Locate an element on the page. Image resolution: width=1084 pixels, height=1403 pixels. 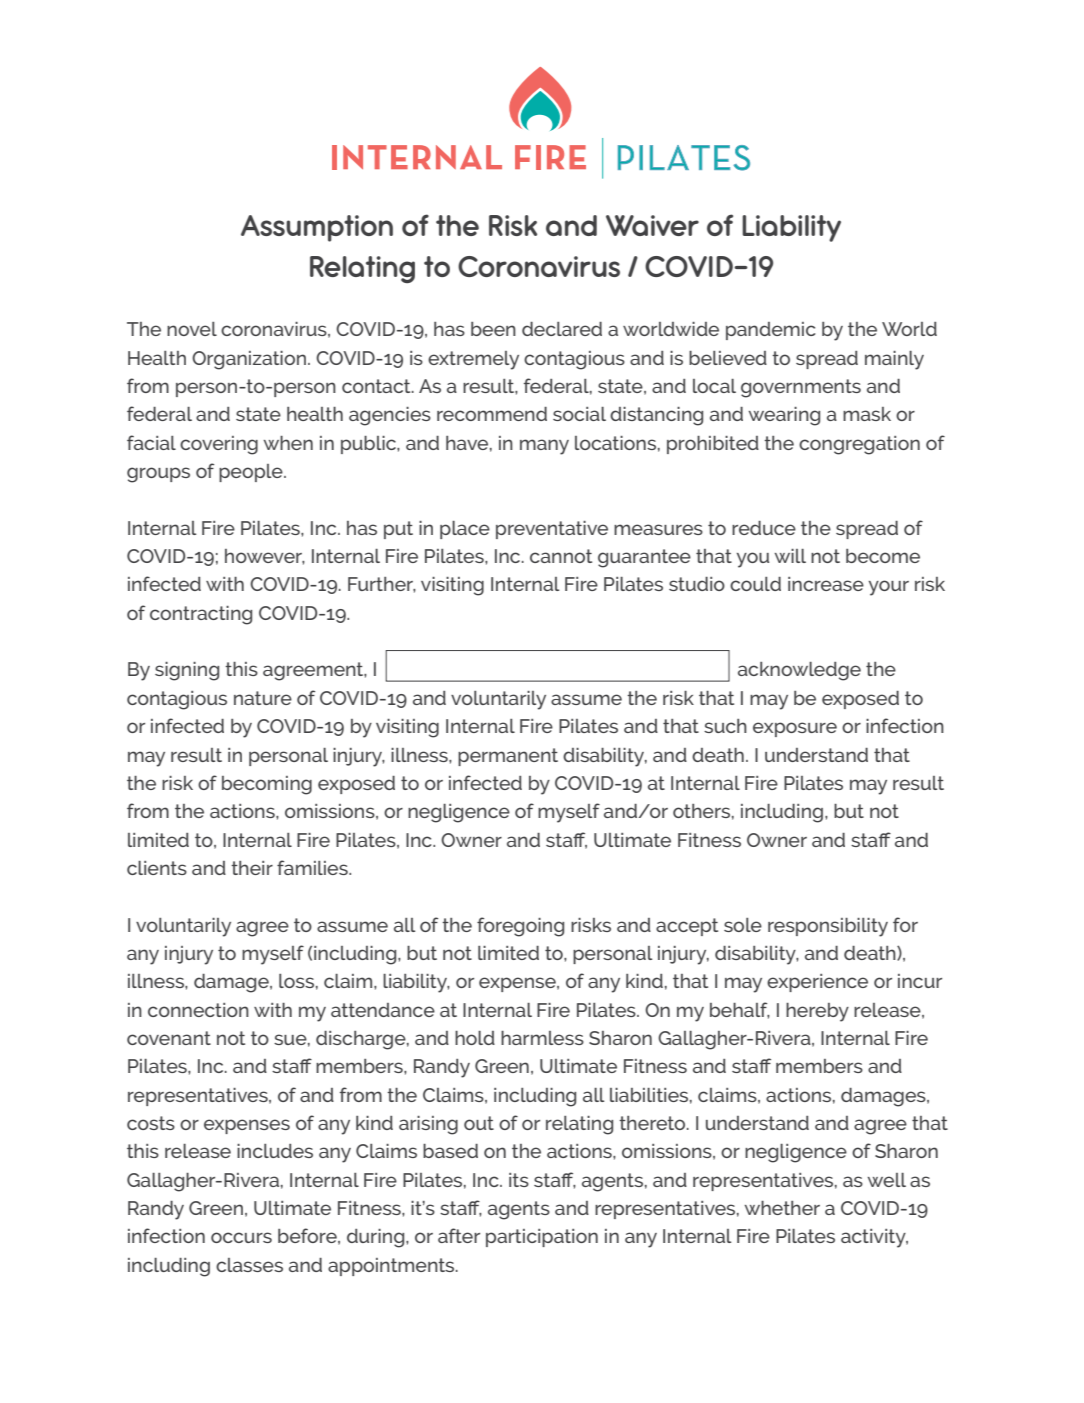
participation is located at coordinates (542, 1238).
